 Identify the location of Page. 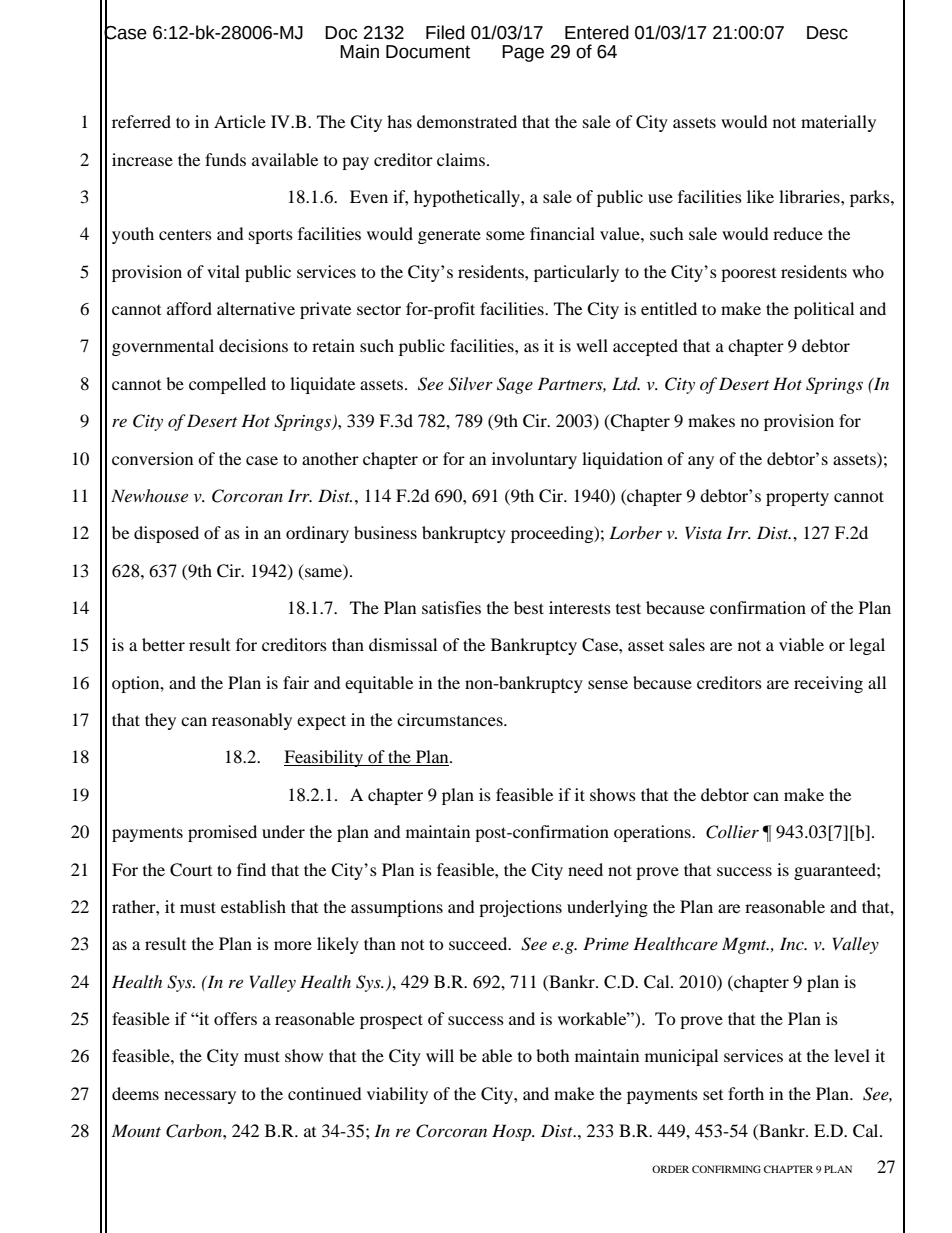
(523, 53).
